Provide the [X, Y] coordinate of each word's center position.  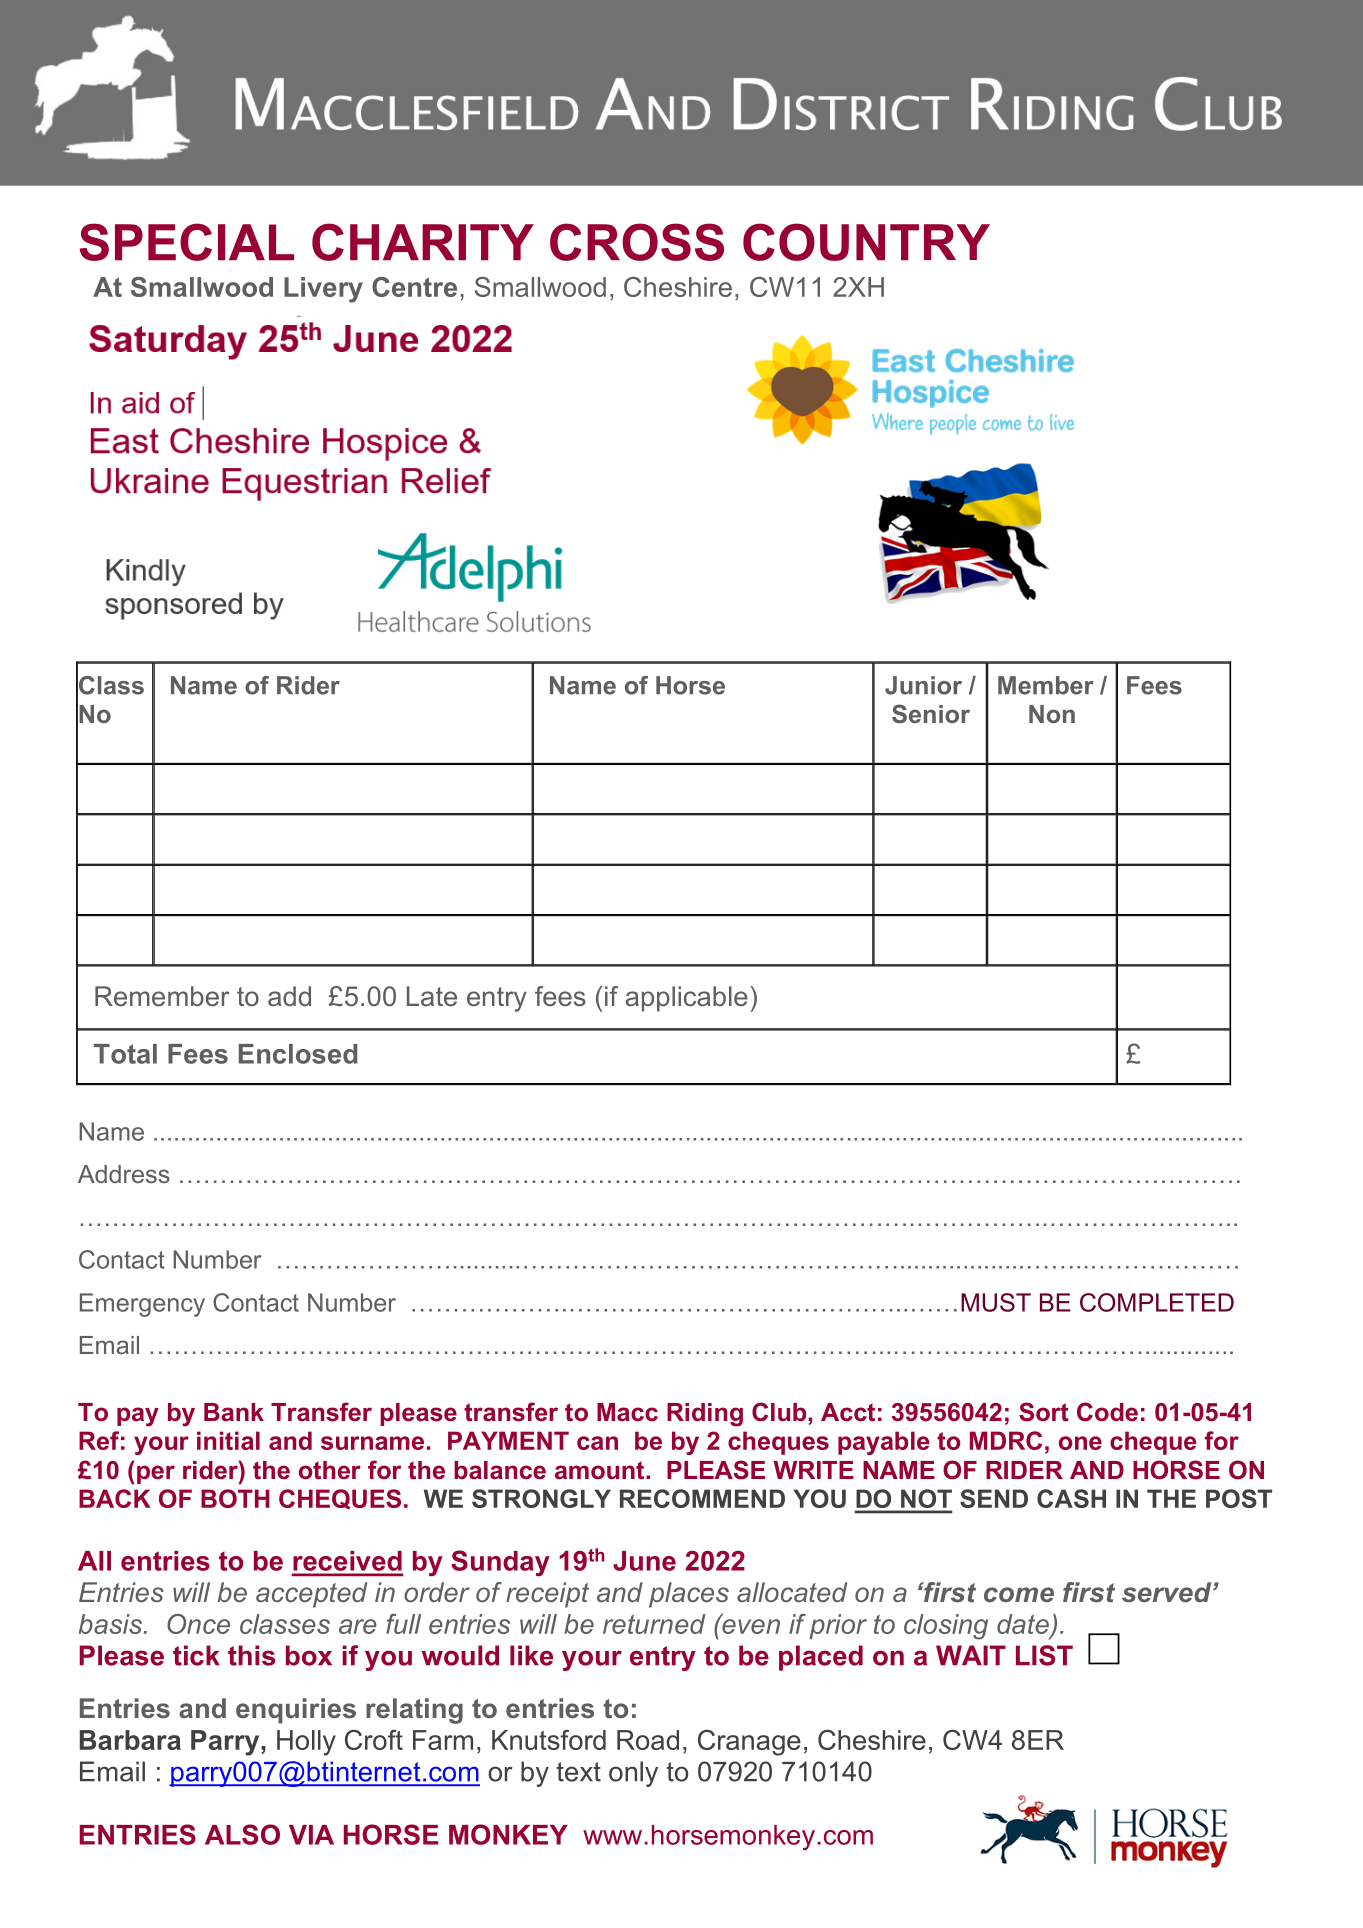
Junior [923, 685]
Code [1107, 1412]
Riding [705, 1415]
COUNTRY [866, 242]
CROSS [637, 242]
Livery [323, 290]
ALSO [242, 1834]
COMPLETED [1157, 1302]
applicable [687, 999]
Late [432, 996]
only [633, 1774]
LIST [1044, 1655]
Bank [234, 1412]
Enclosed [298, 1054]
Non [1052, 714]
